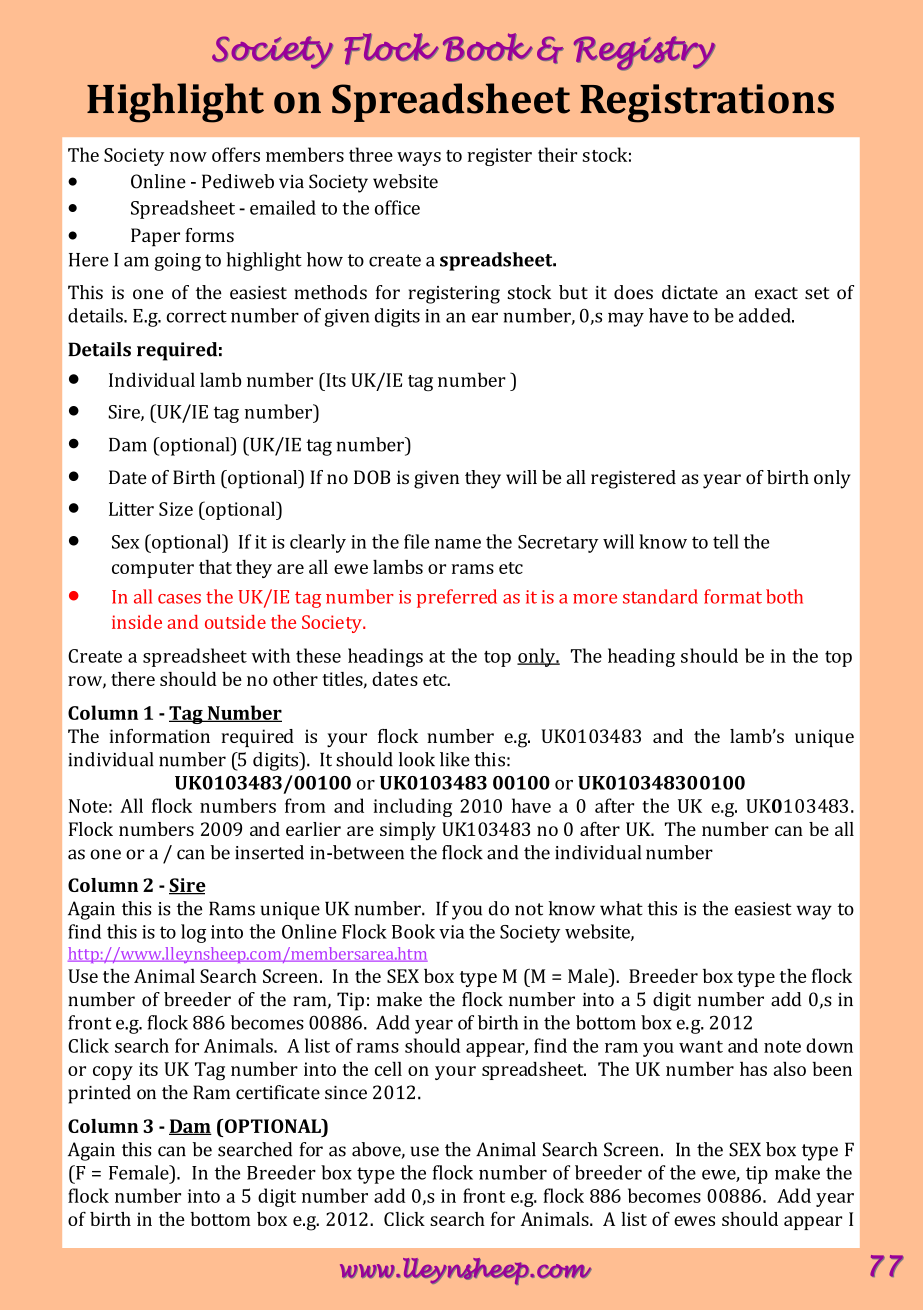 This screenshot has width=924, height=1310. I want to click on log, so click(193, 933).
